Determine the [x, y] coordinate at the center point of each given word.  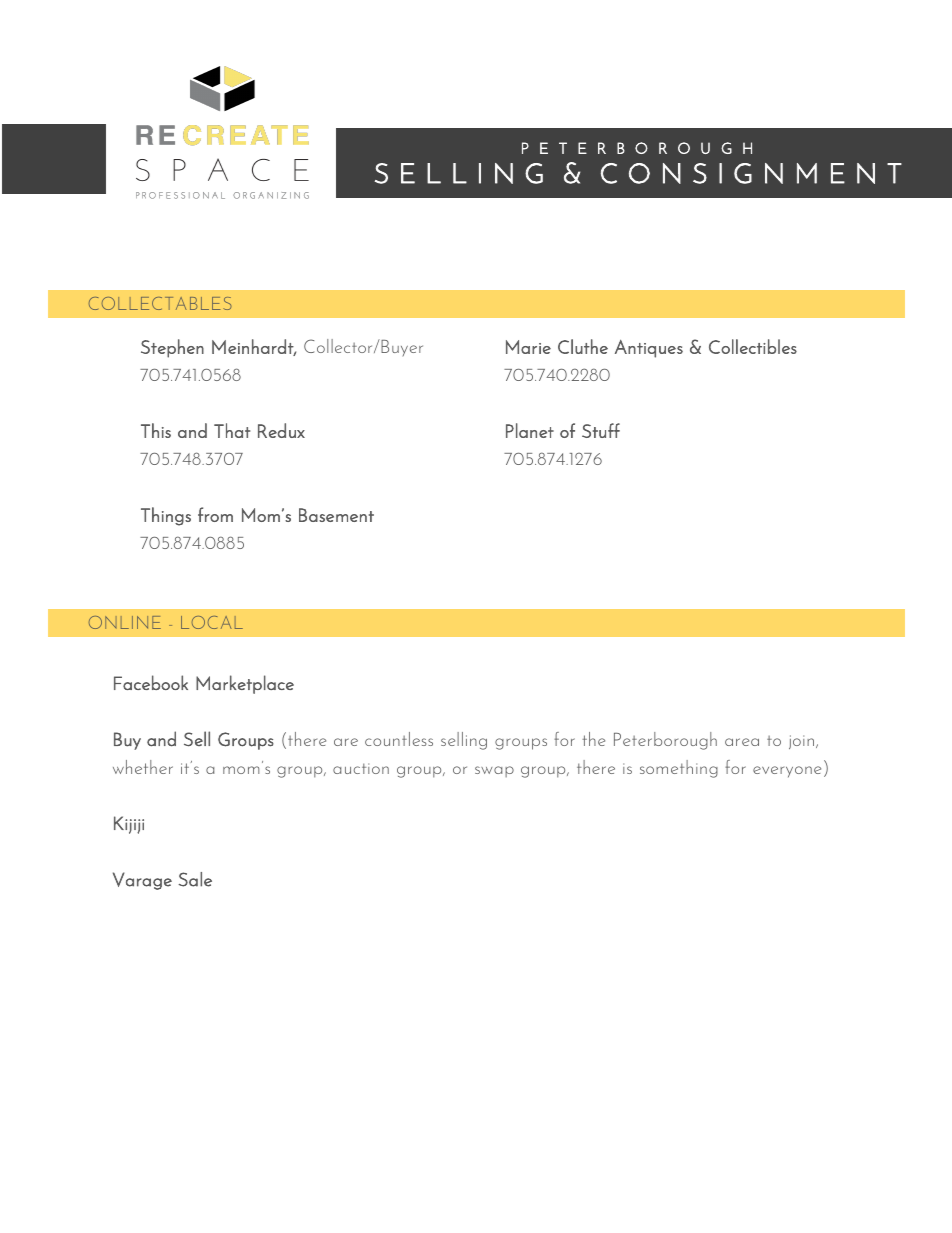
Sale [195, 879]
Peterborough [665, 741]
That [232, 430]
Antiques [649, 349]
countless [399, 739]
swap [494, 771]
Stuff [601, 430]
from [215, 514]
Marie [528, 347]
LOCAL [212, 622]
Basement [336, 515]
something [679, 769]
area [742, 742]
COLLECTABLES [160, 303]
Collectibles [753, 346]
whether [143, 767]
